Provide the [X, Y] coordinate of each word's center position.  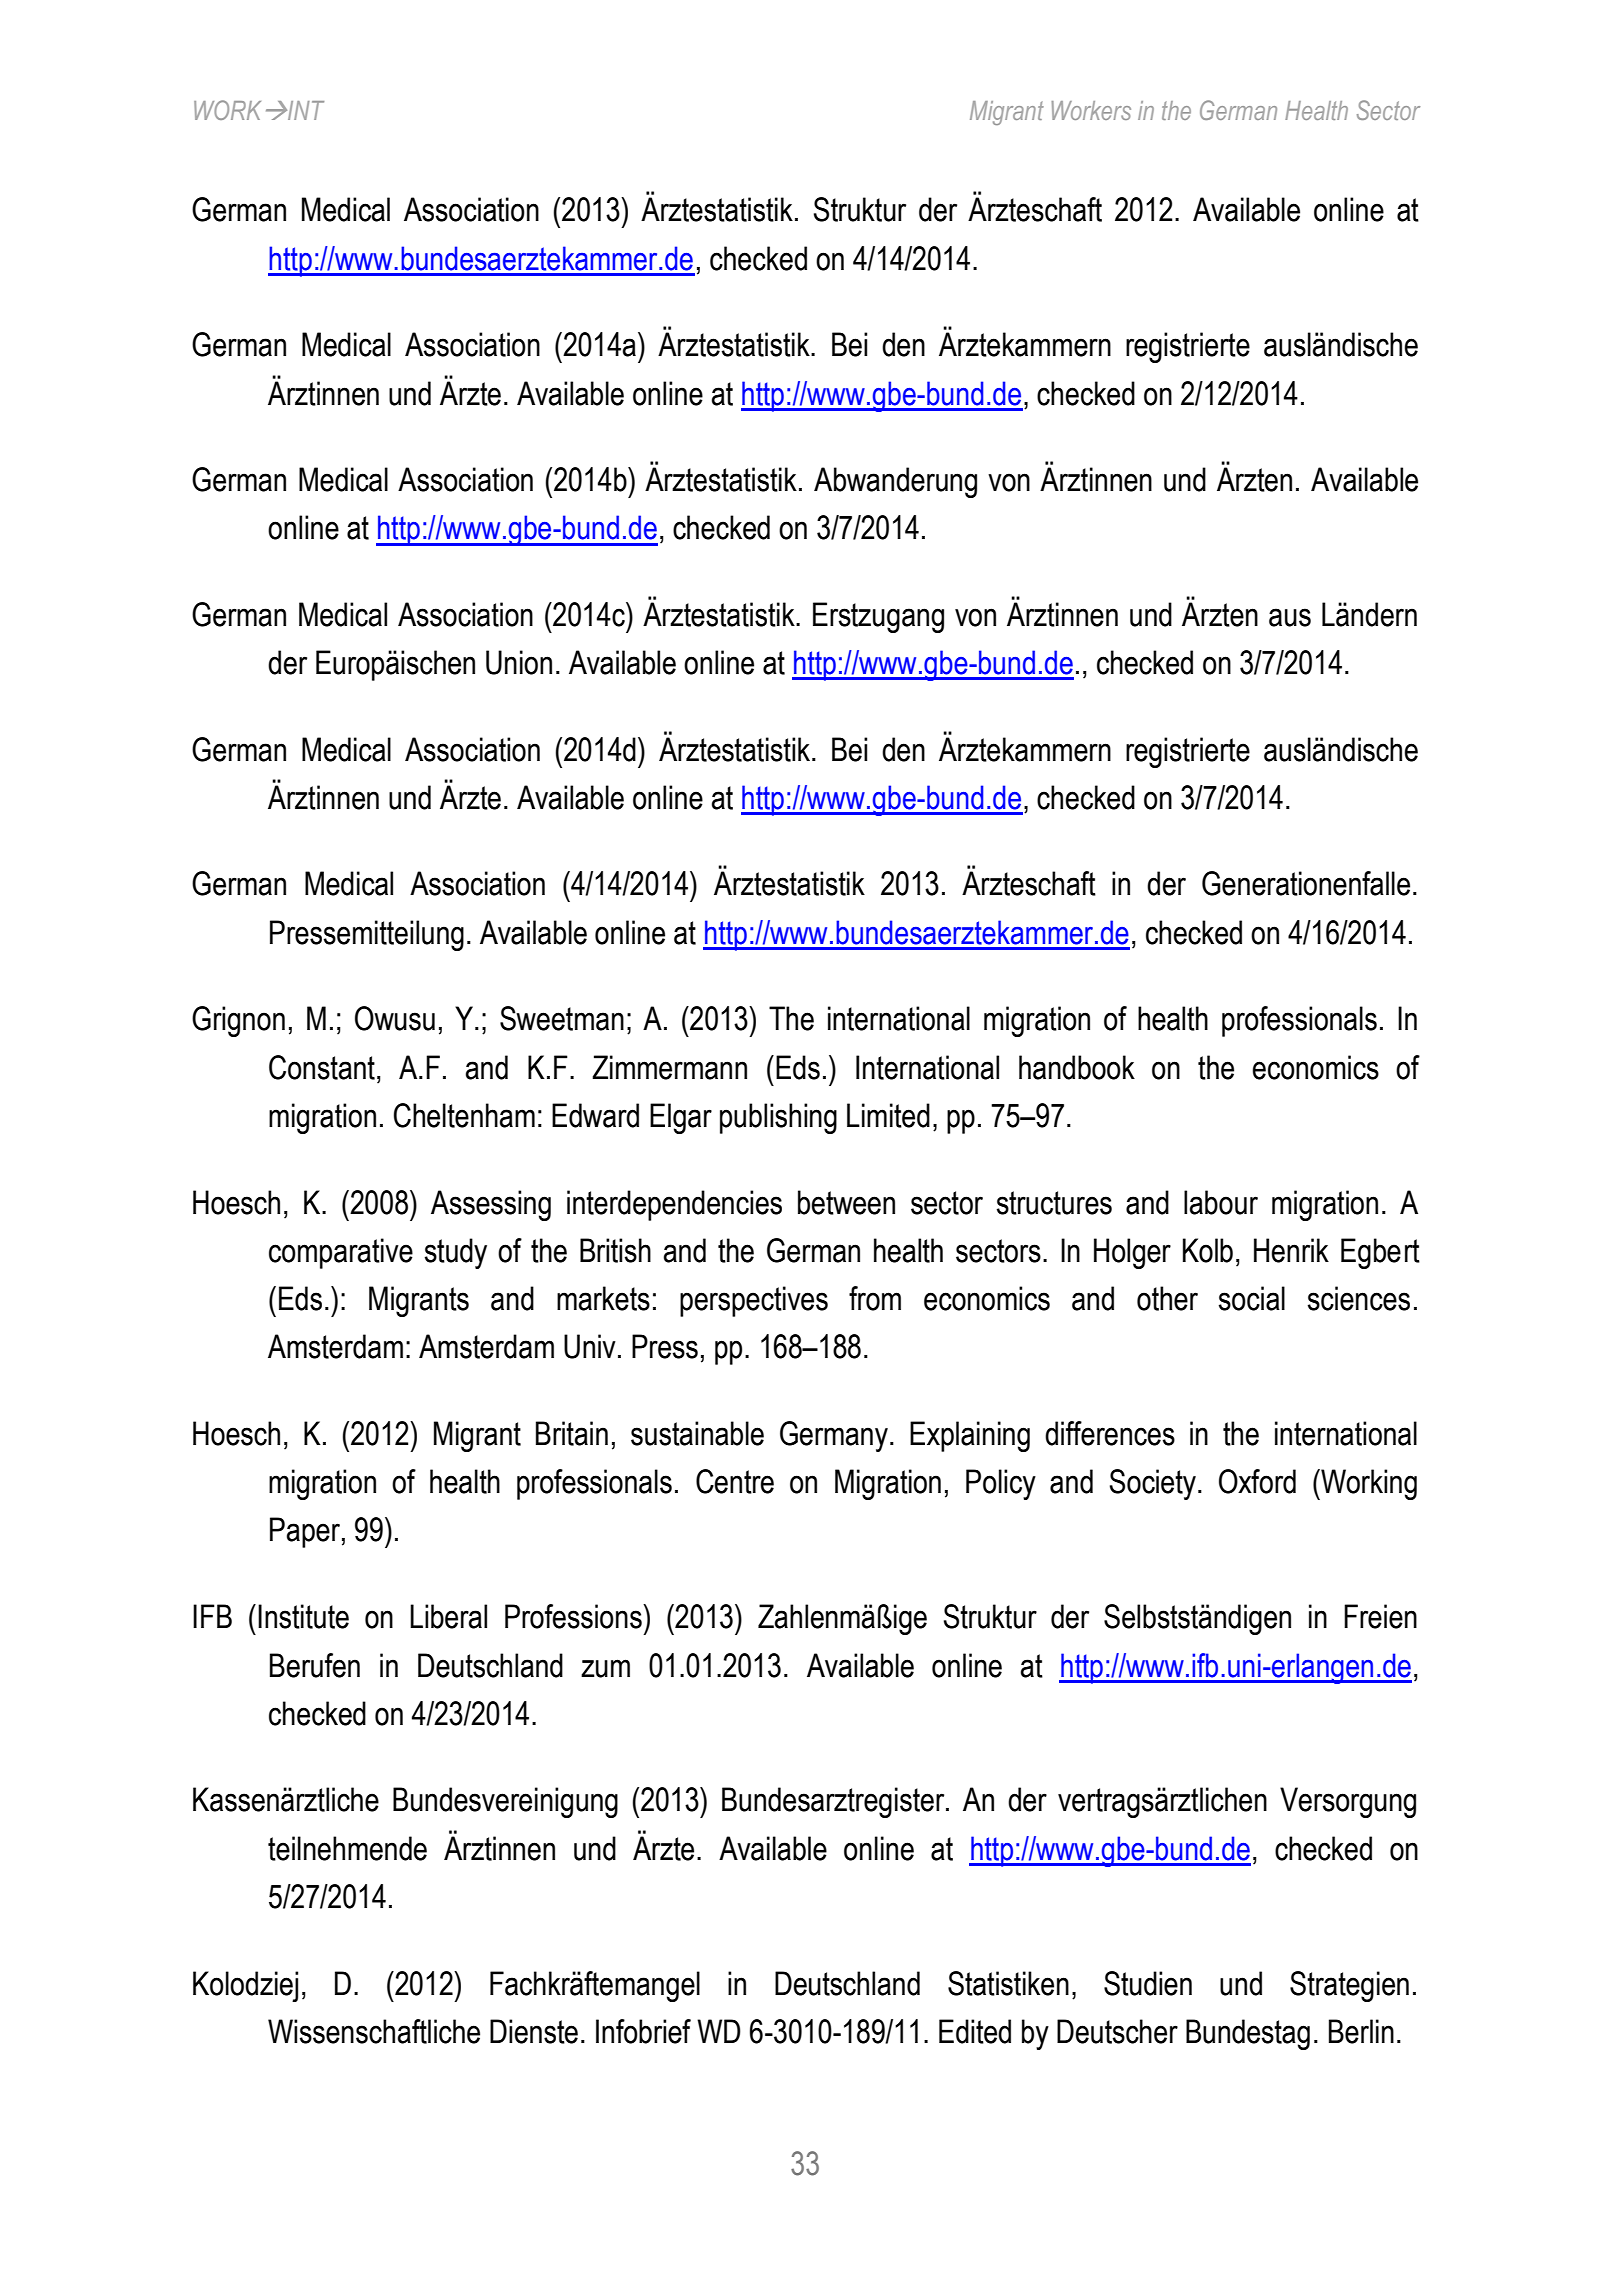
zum [605, 1668]
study [456, 1253]
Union [519, 662]
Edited [975, 2031]
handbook [1077, 1067]
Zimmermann [669, 1067]
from [875, 1298]
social [1252, 1298]
